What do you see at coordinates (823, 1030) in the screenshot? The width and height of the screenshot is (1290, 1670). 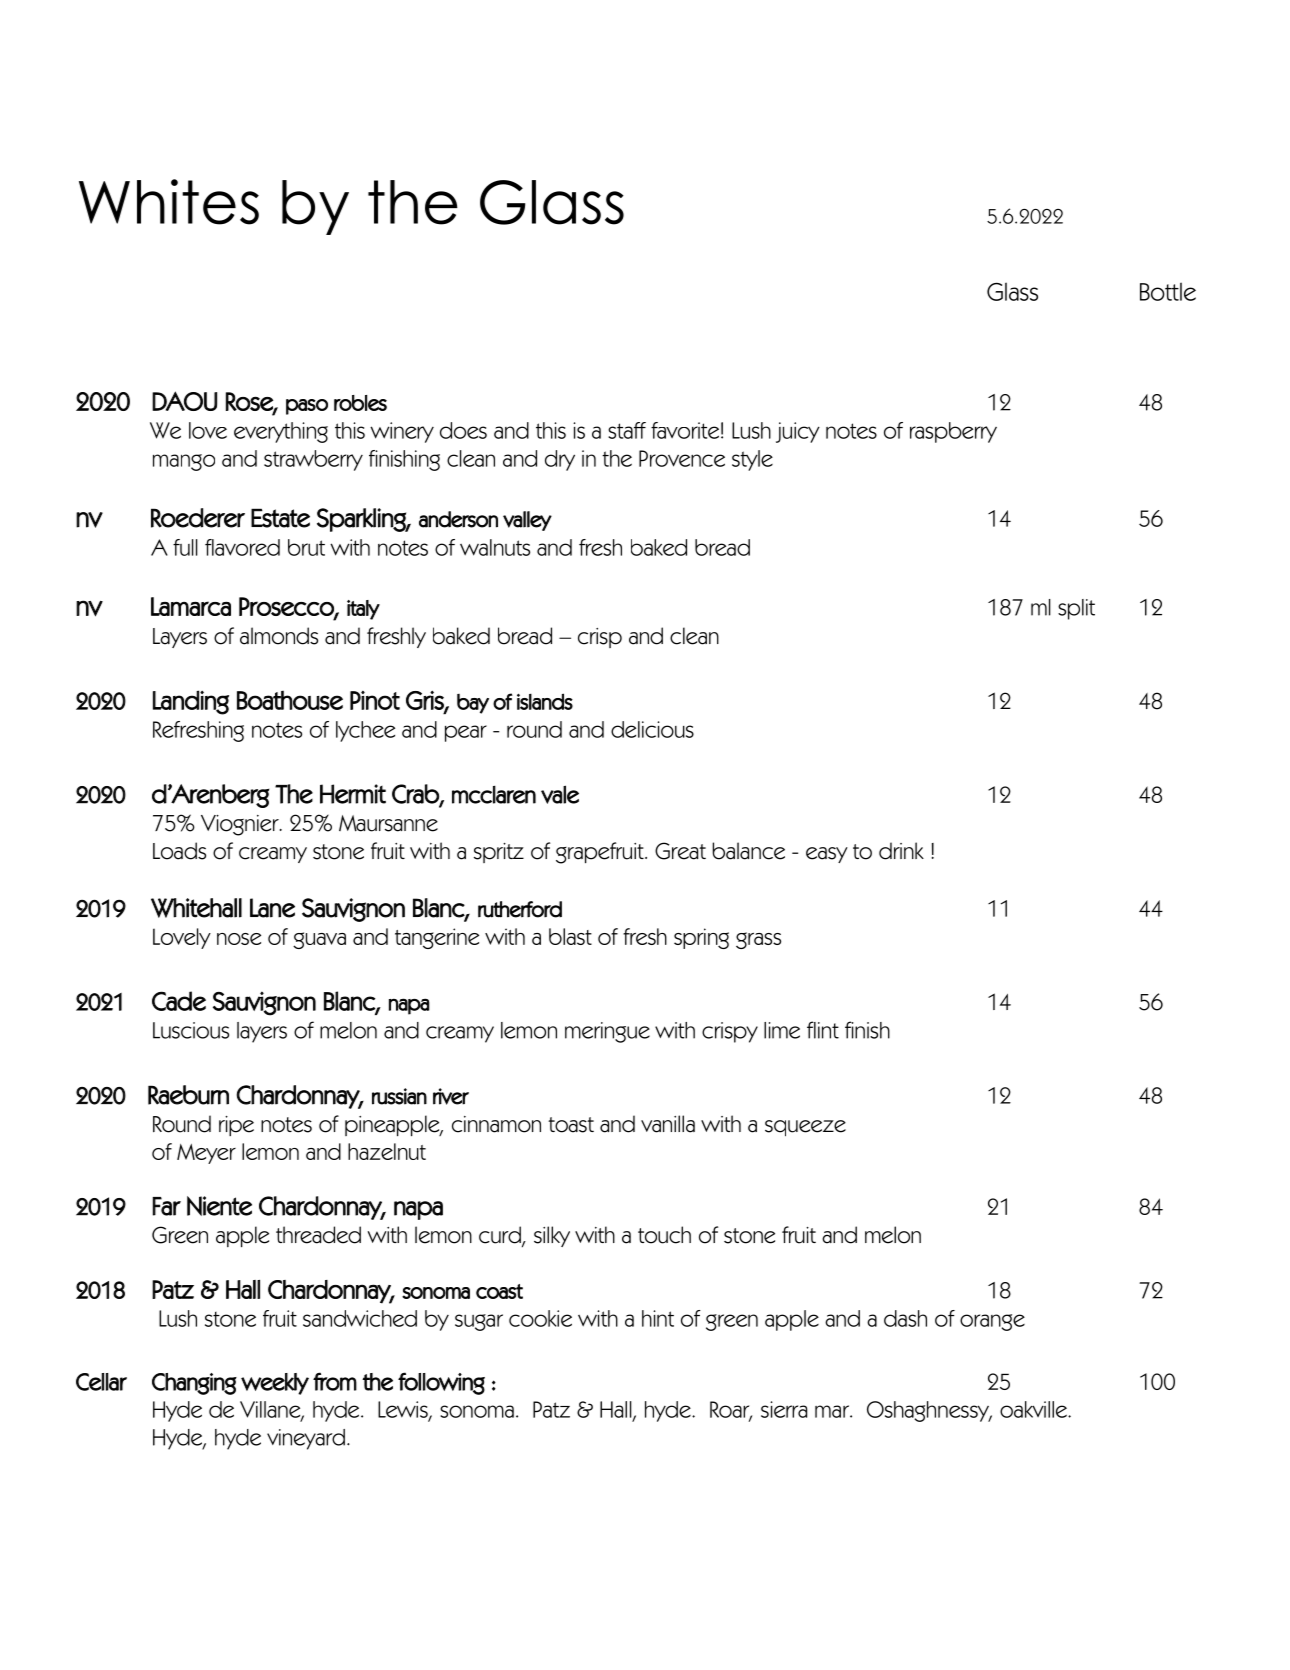 I see `flint` at bounding box center [823, 1030].
